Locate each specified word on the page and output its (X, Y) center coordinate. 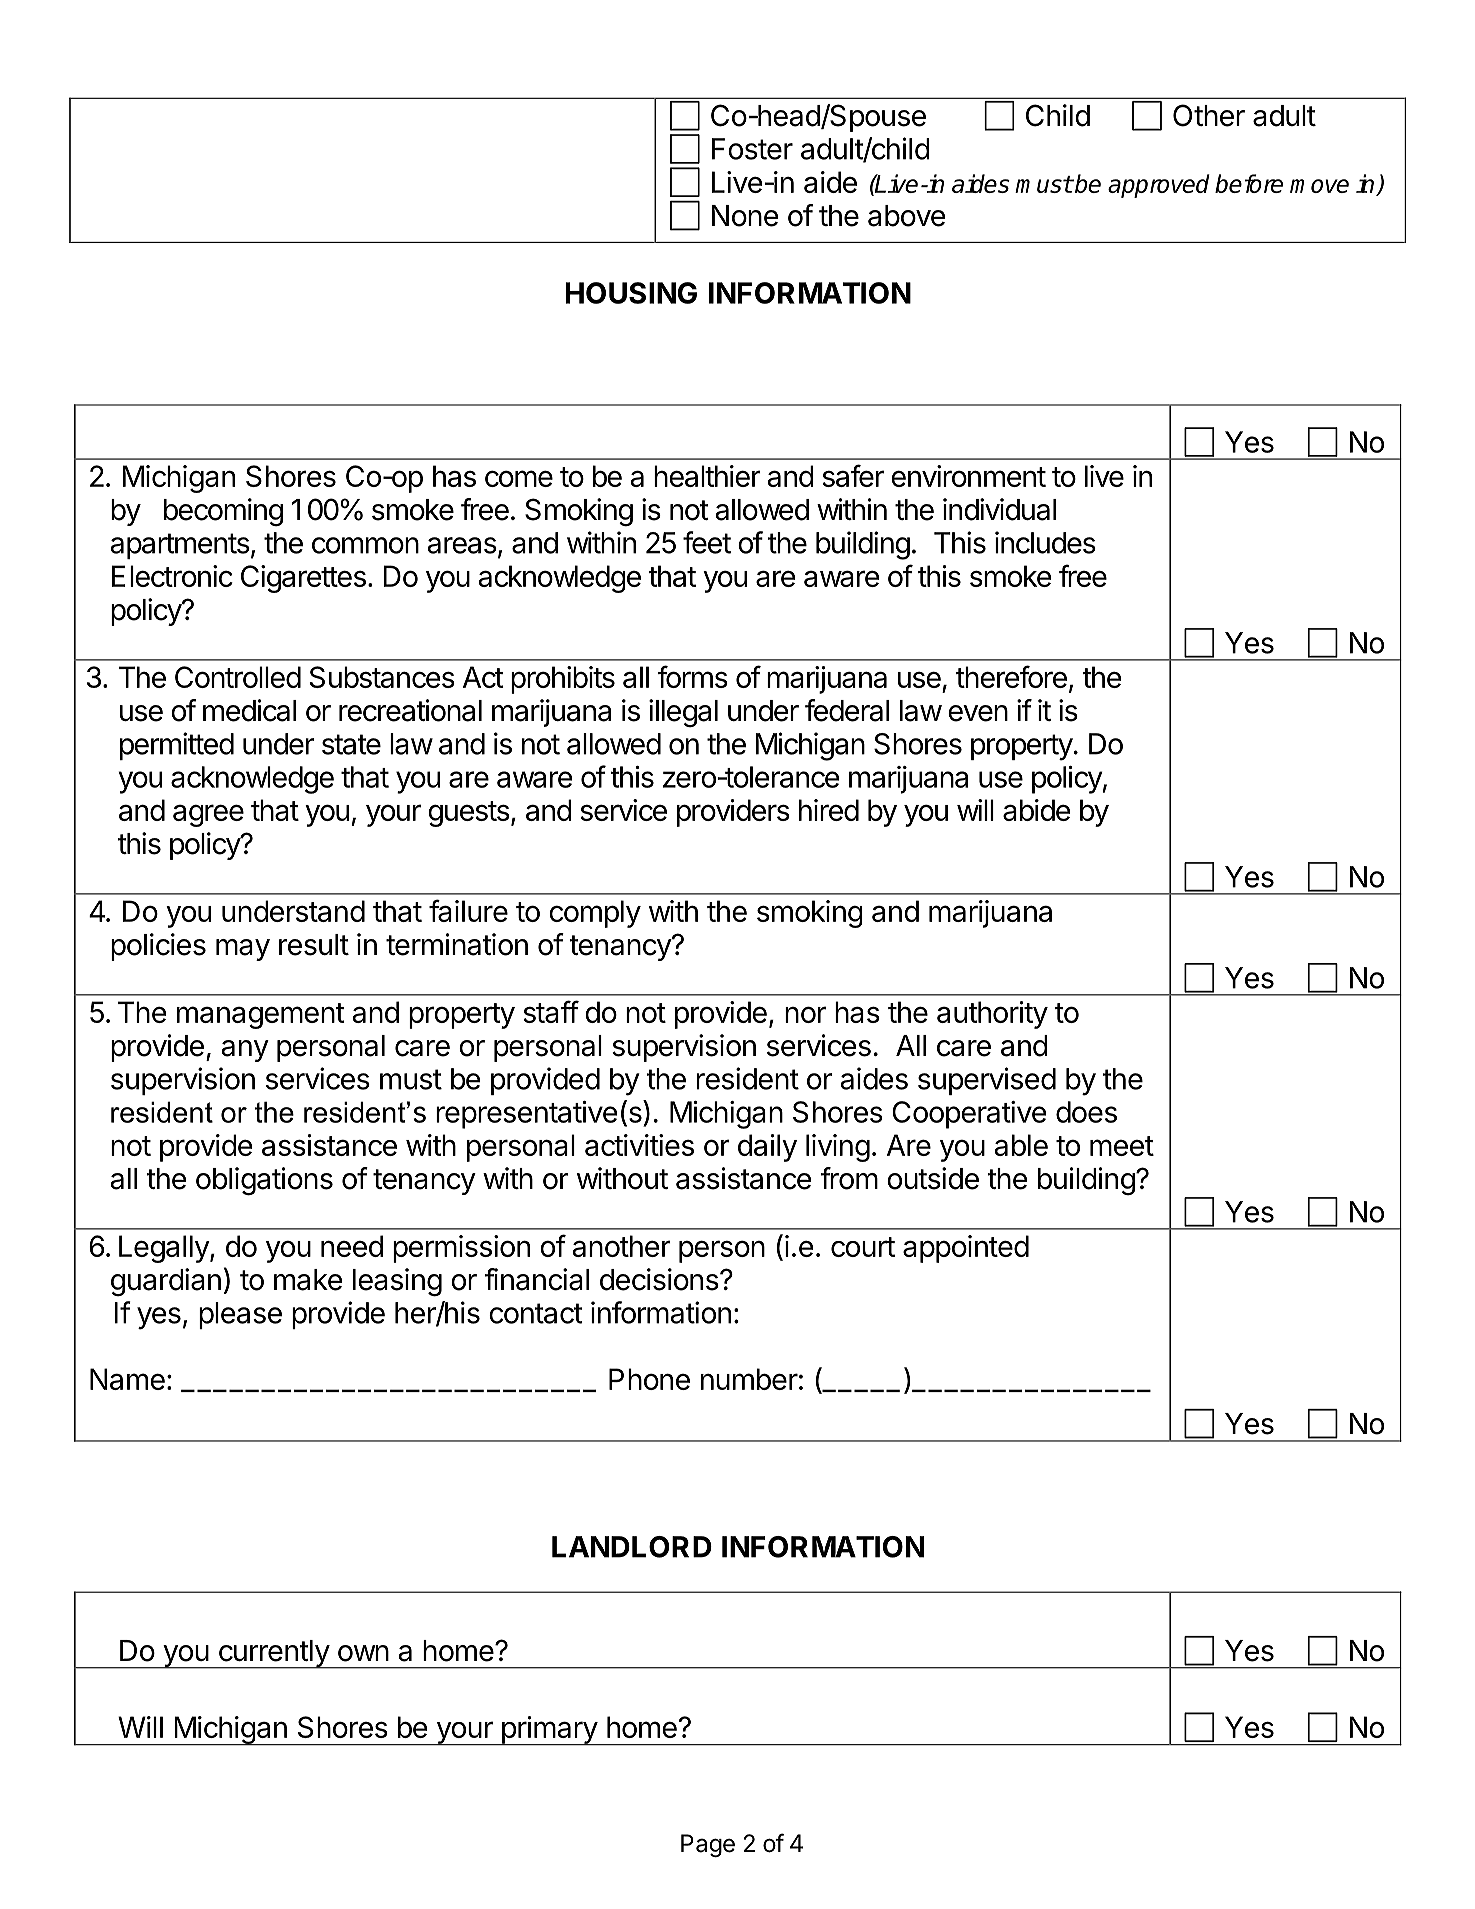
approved (1159, 186)
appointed (966, 1249)
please (240, 1315)
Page (708, 1845)
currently (273, 1654)
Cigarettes (303, 579)
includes (1045, 542)
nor (805, 1014)
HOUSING (631, 293)
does (1086, 1112)
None (745, 216)
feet (707, 542)
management (261, 1016)
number (749, 1379)
